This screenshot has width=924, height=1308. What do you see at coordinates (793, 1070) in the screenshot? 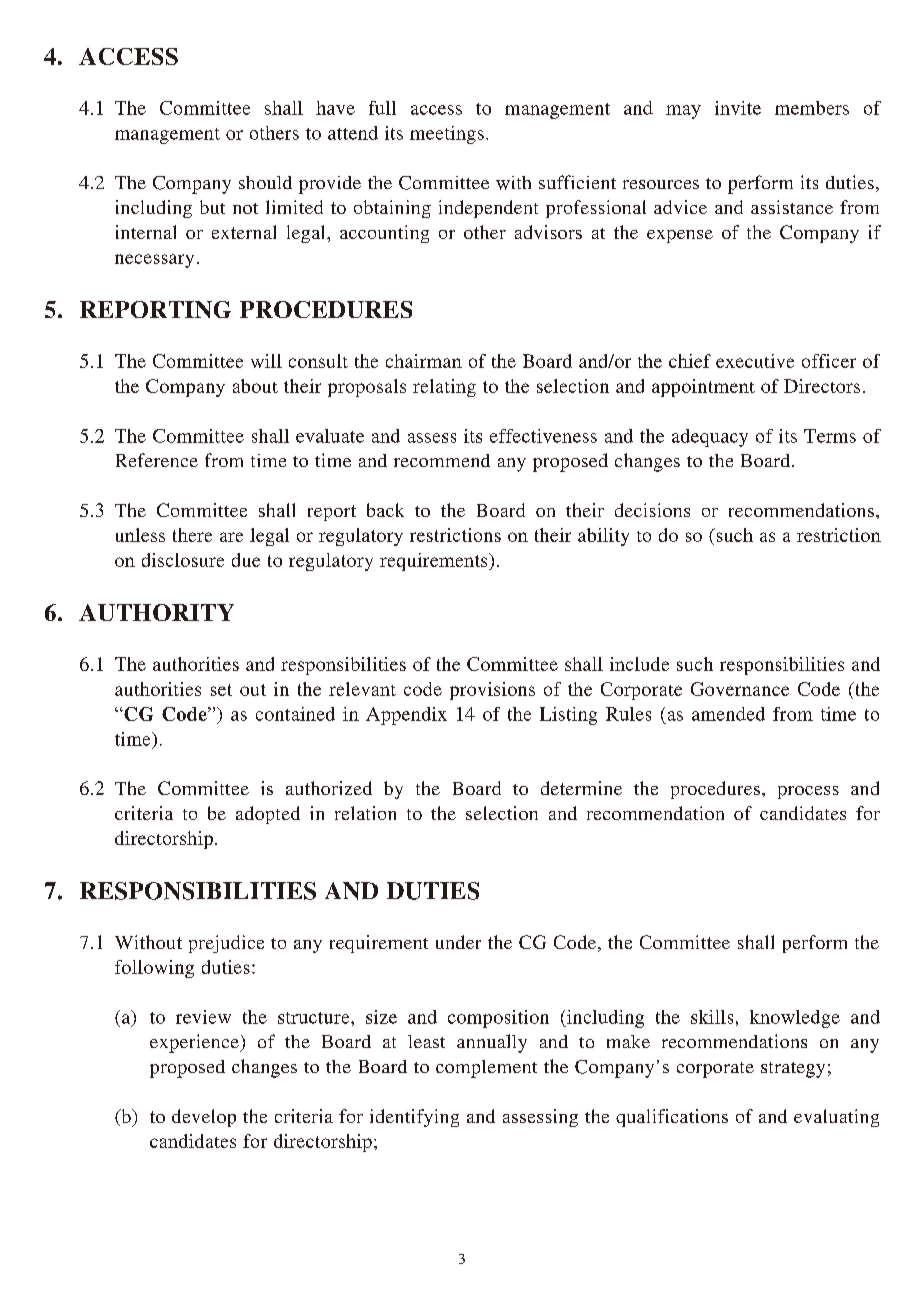
I see `strategy` at bounding box center [793, 1070].
